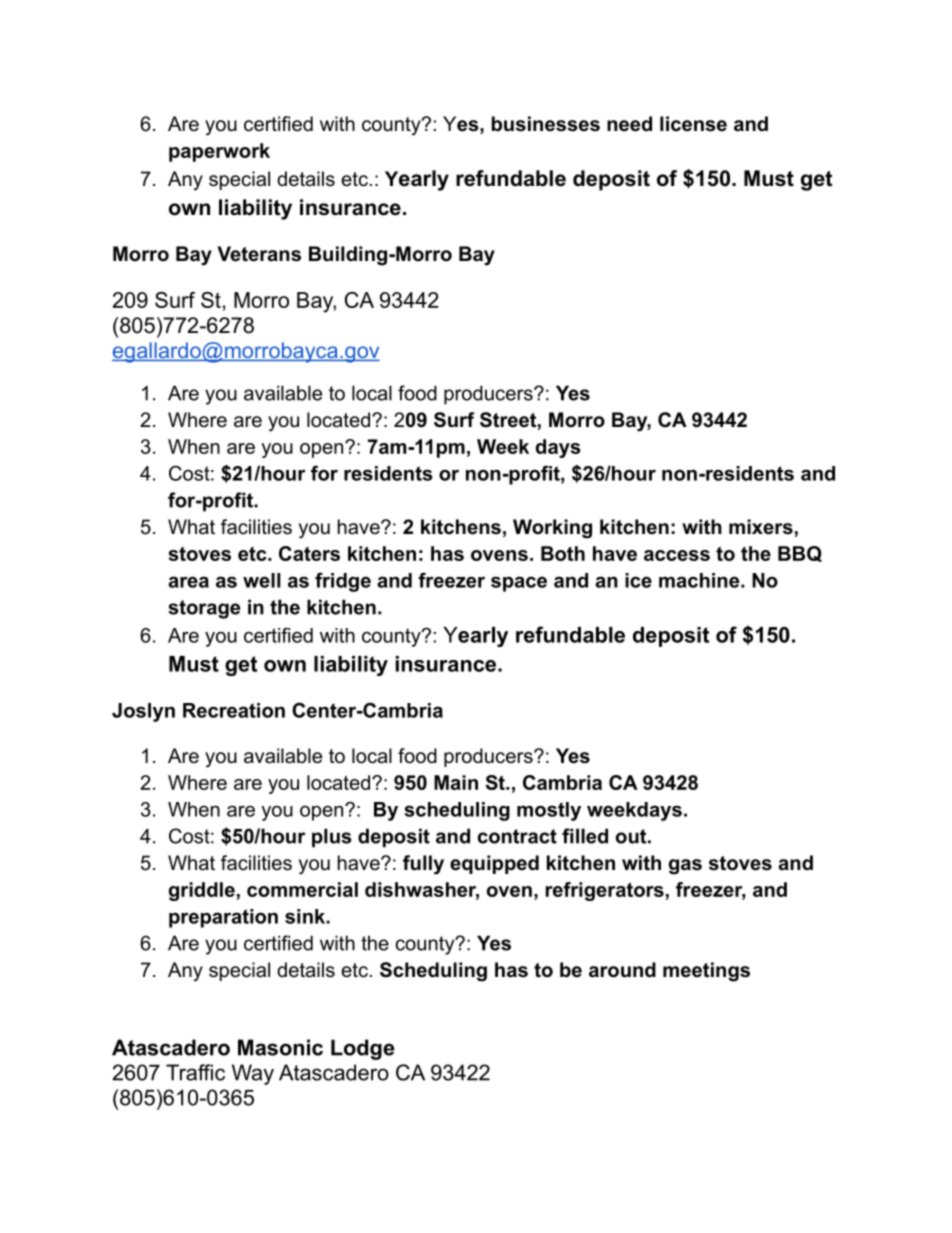 The width and height of the document is (952, 1233). I want to click on meetings, so click(706, 972).
